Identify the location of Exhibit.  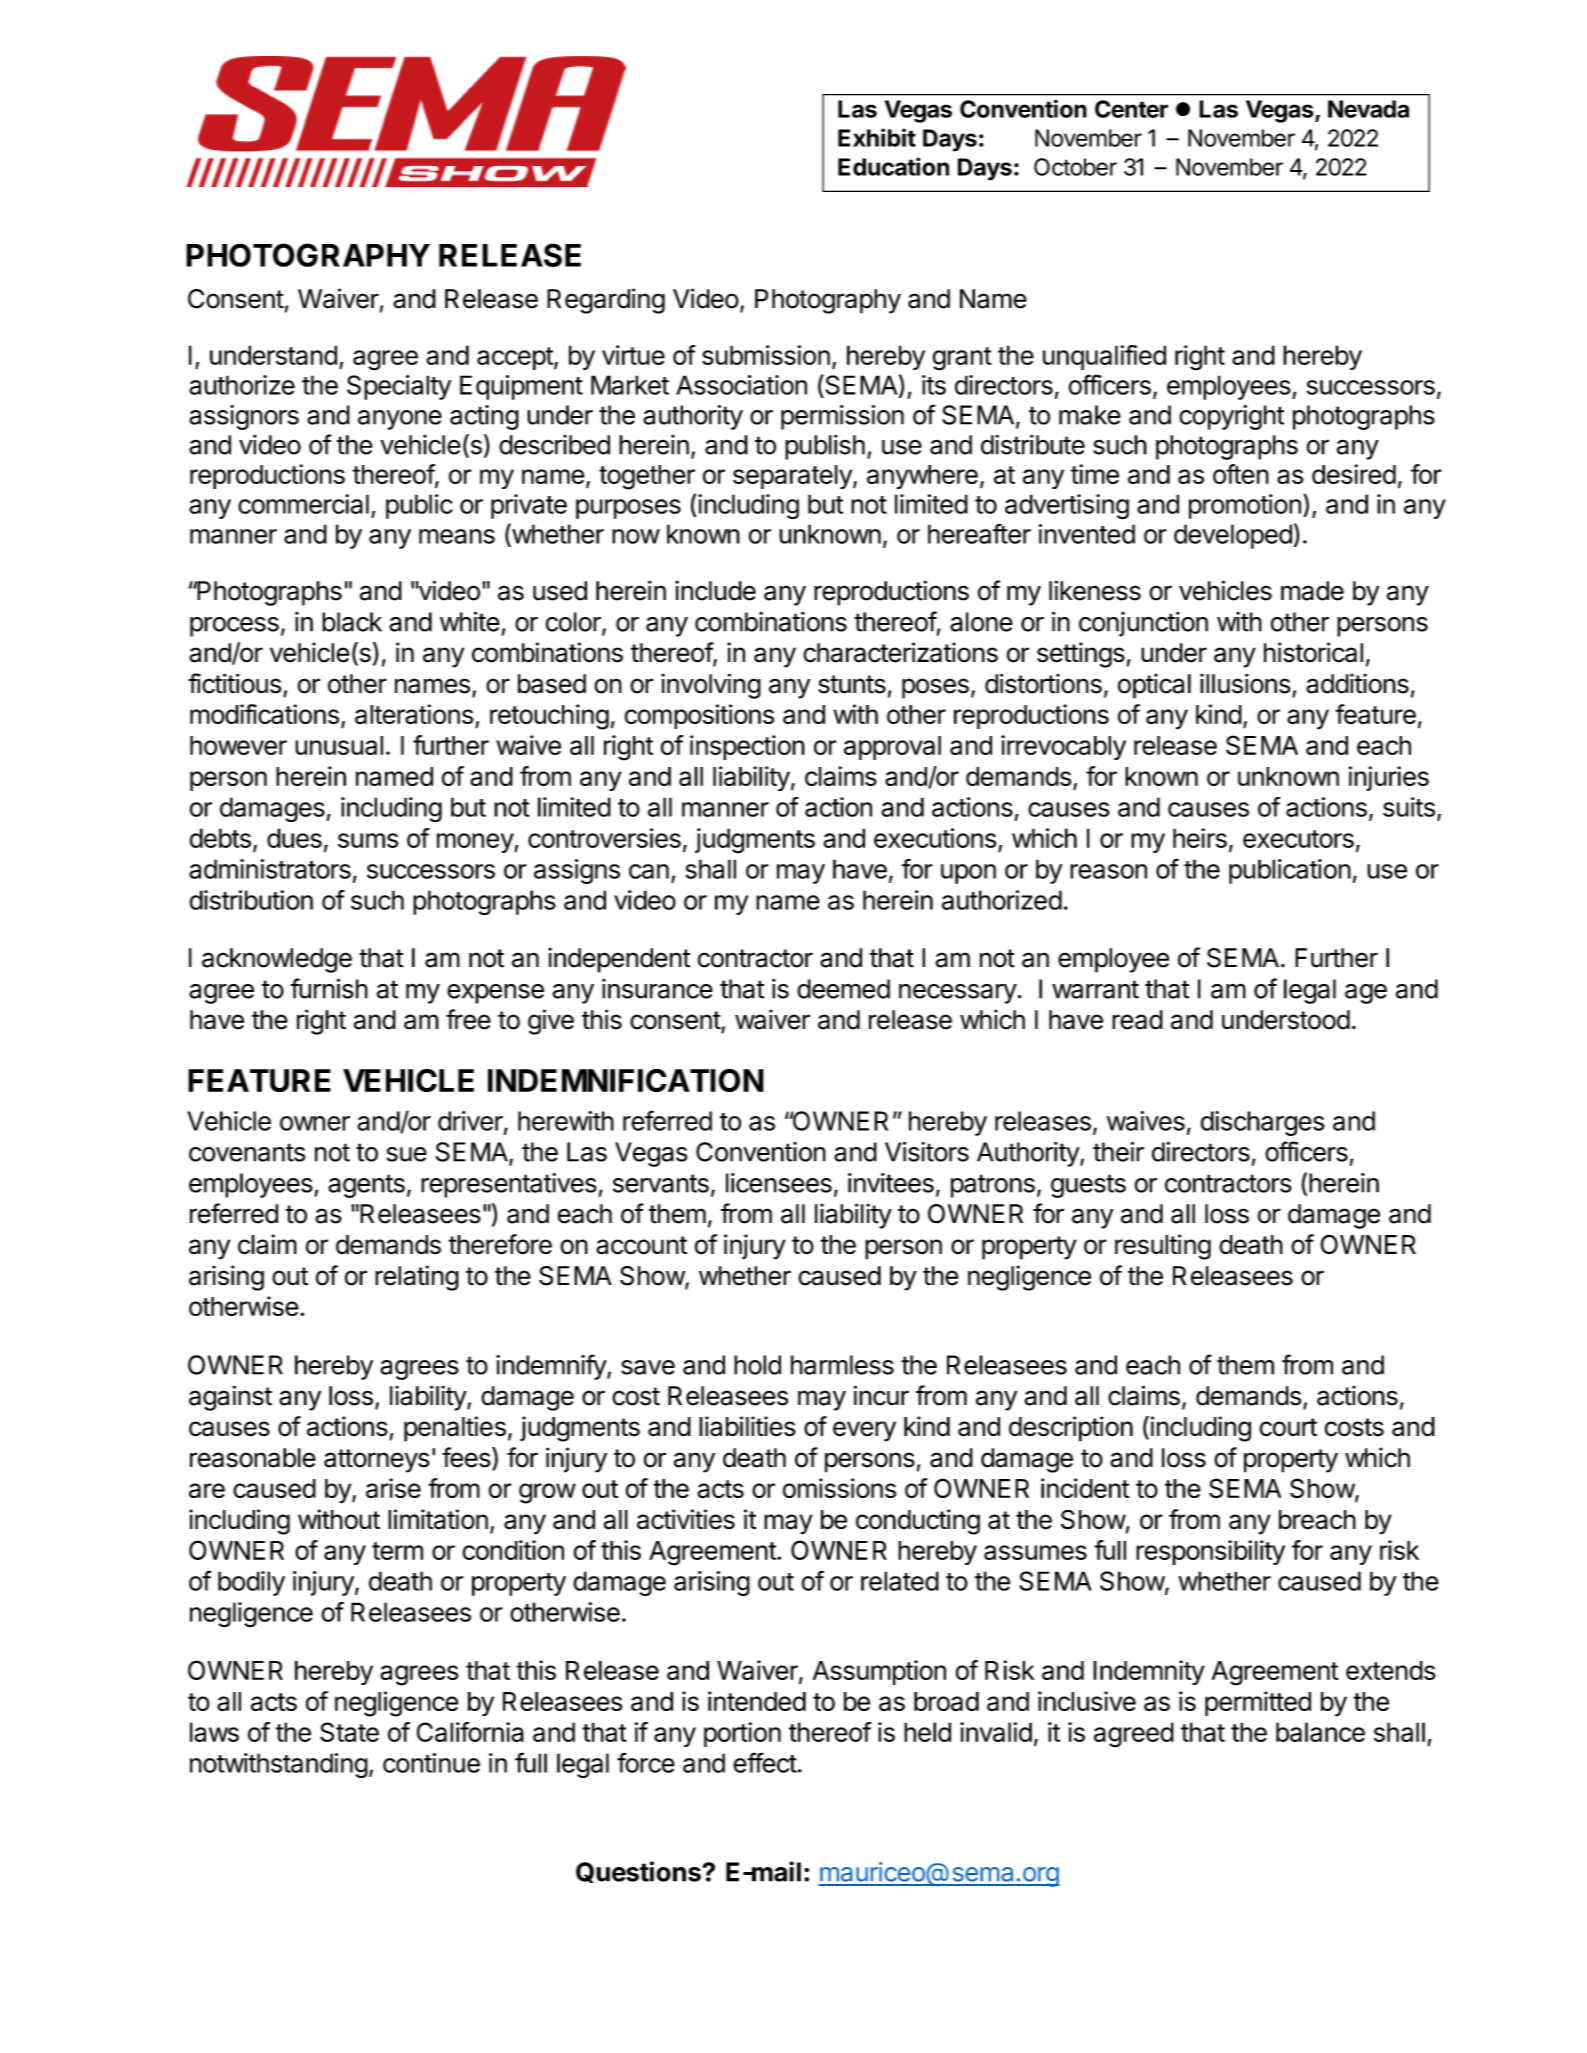
(877, 137).
